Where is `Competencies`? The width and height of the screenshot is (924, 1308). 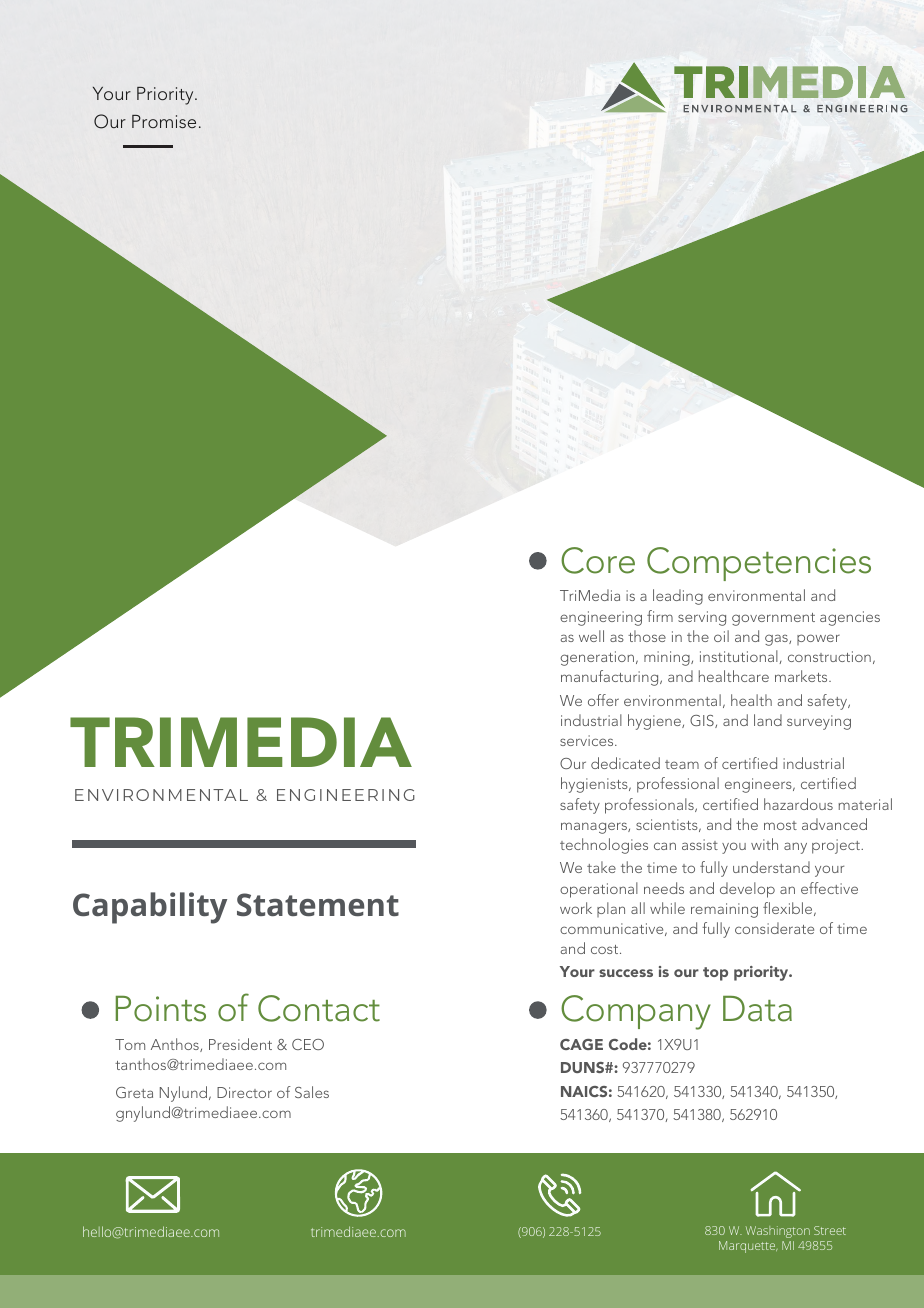
Competencies is located at coordinates (759, 564).
